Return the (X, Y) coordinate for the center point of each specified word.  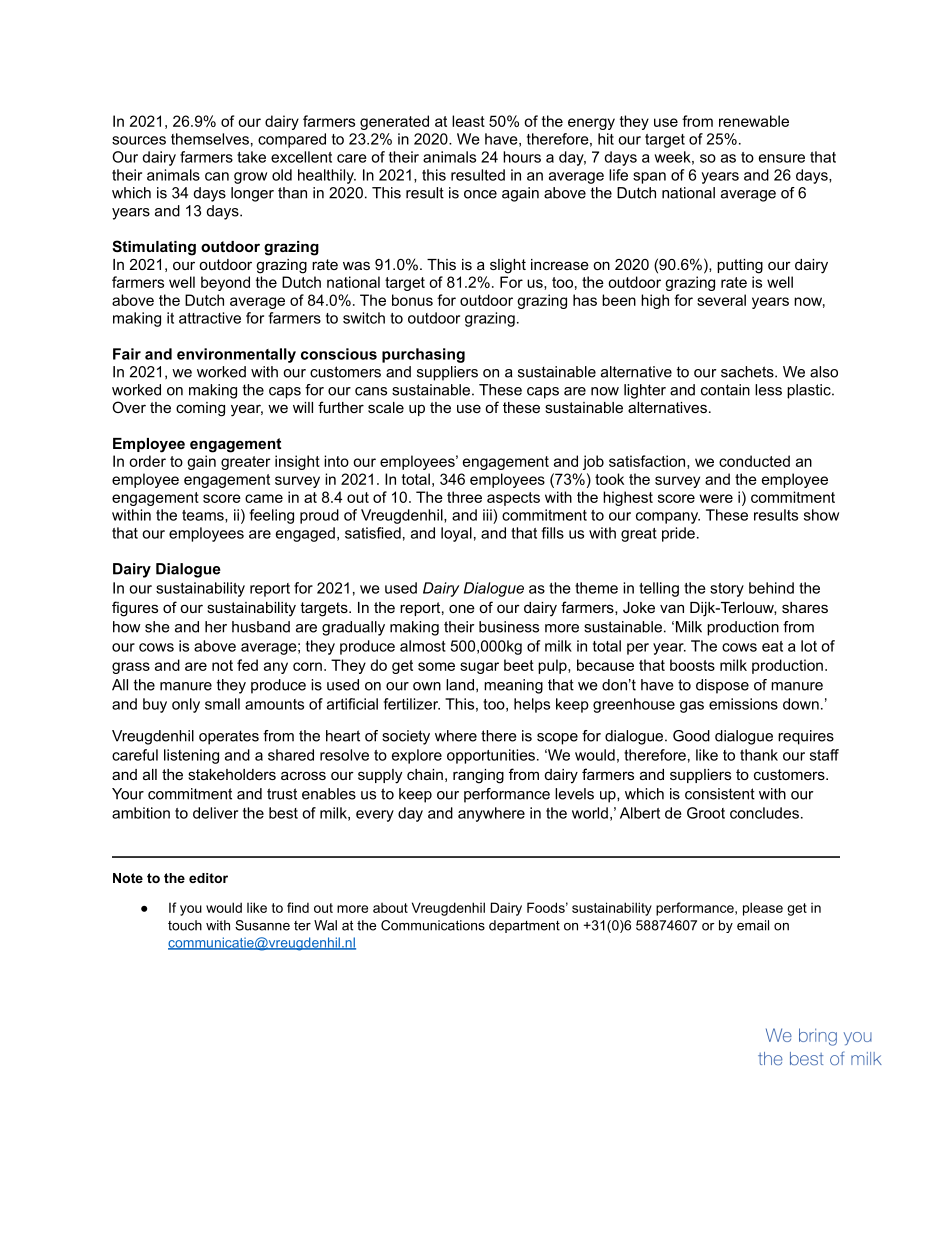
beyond (225, 283)
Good (691, 736)
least (468, 121)
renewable (754, 121)
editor (208, 878)
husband (261, 627)
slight (508, 266)
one (462, 608)
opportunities (491, 756)
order (147, 461)
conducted (754, 461)
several (721, 300)
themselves (210, 139)
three (464, 497)
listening (191, 756)
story (727, 590)
